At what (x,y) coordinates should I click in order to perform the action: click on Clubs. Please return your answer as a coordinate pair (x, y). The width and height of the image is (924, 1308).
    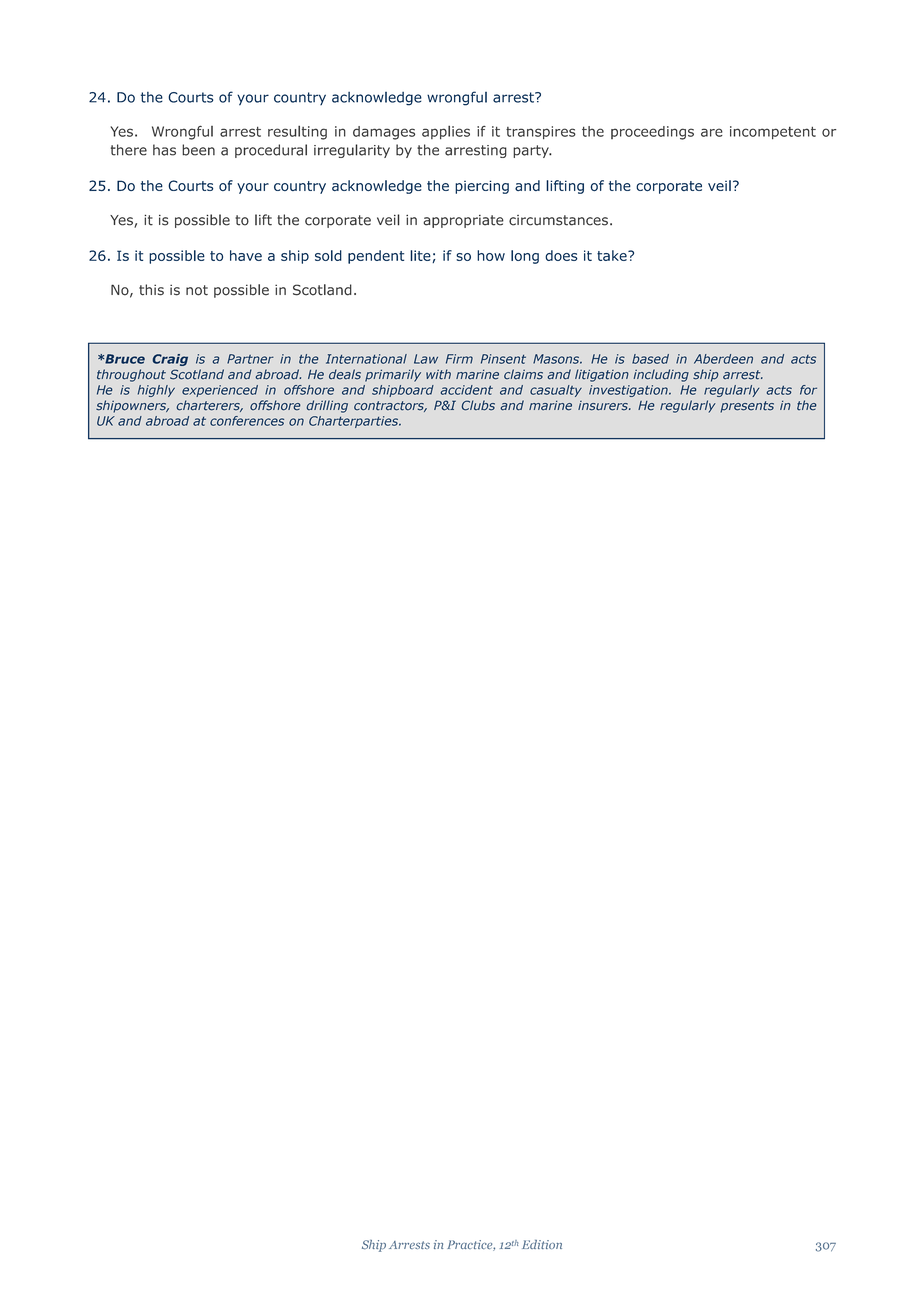
    Looking at the image, I should click on (478, 405).
